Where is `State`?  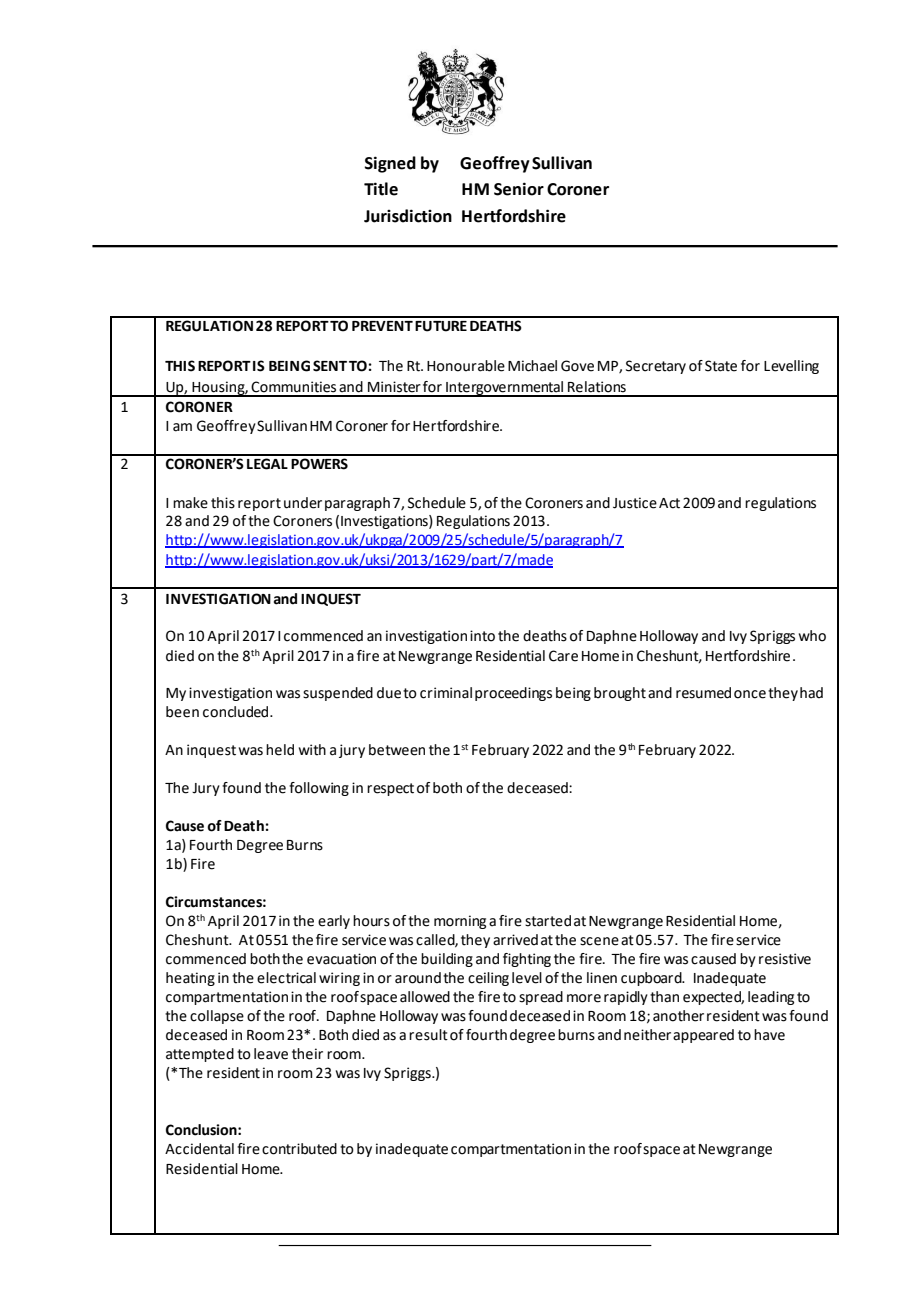 State is located at coordinates (721, 366).
